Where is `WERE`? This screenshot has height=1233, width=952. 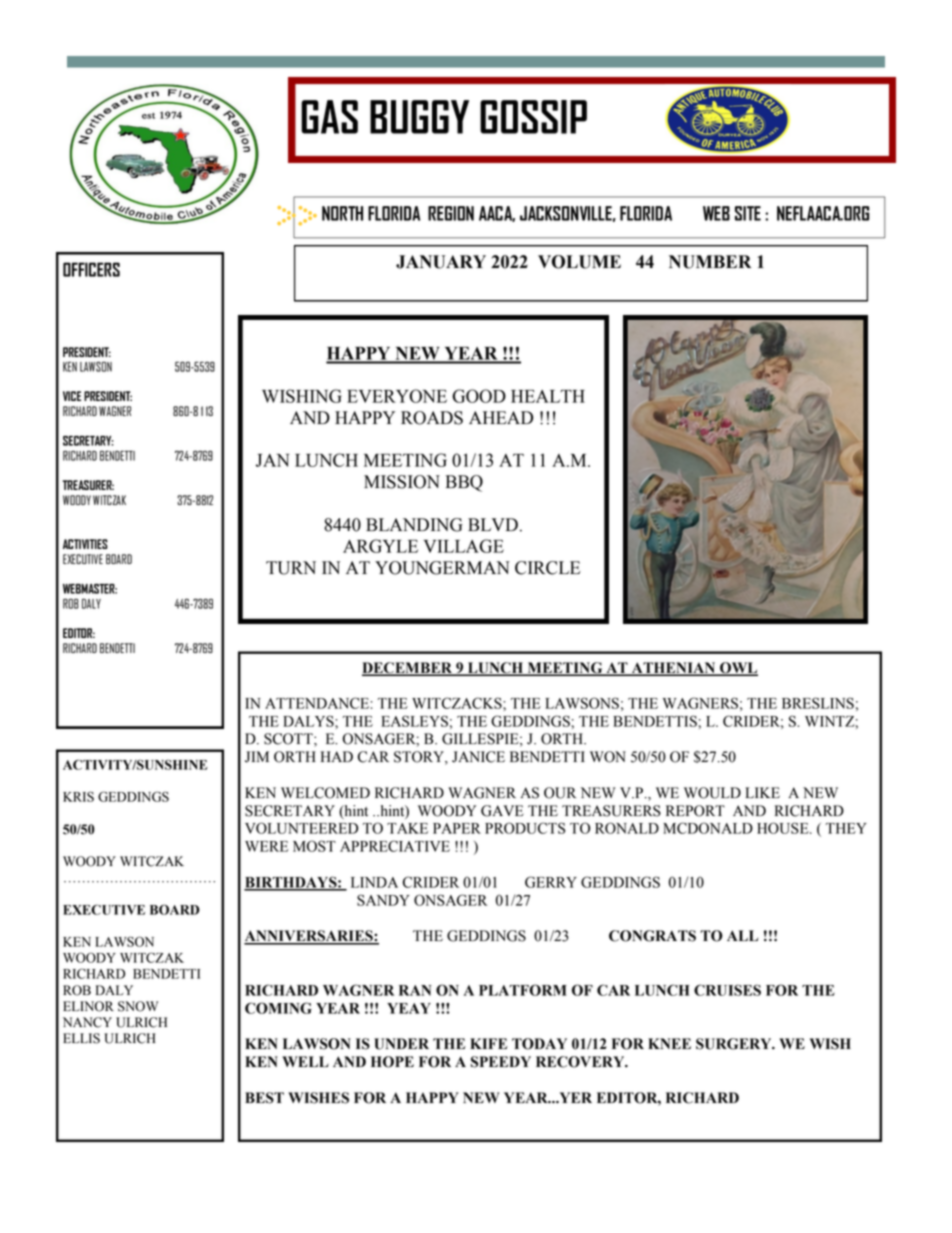 WERE is located at coordinates (266, 846).
